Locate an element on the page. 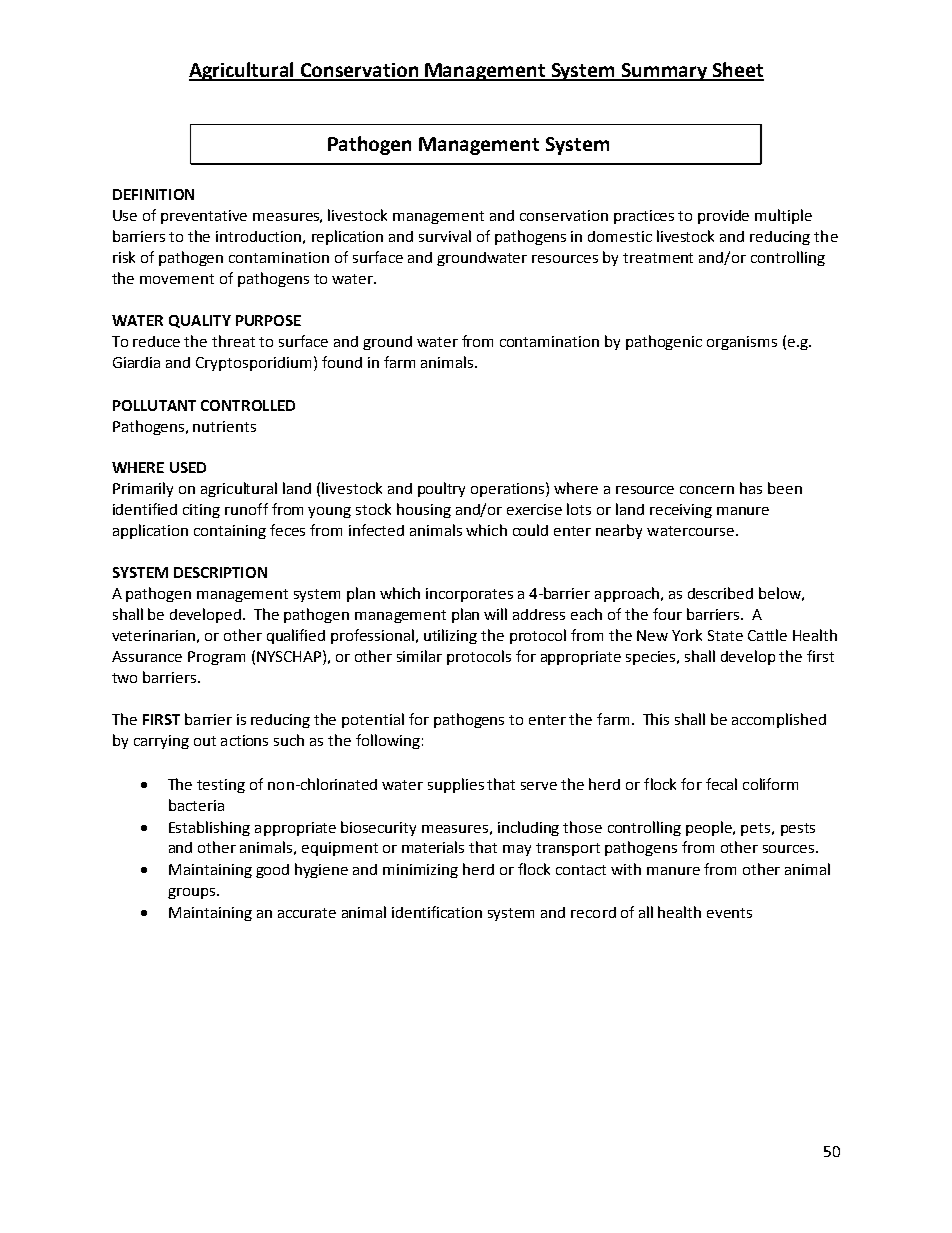 Image resolution: width=952 pixels, height=1233 pixels. similar is located at coordinates (419, 656).
